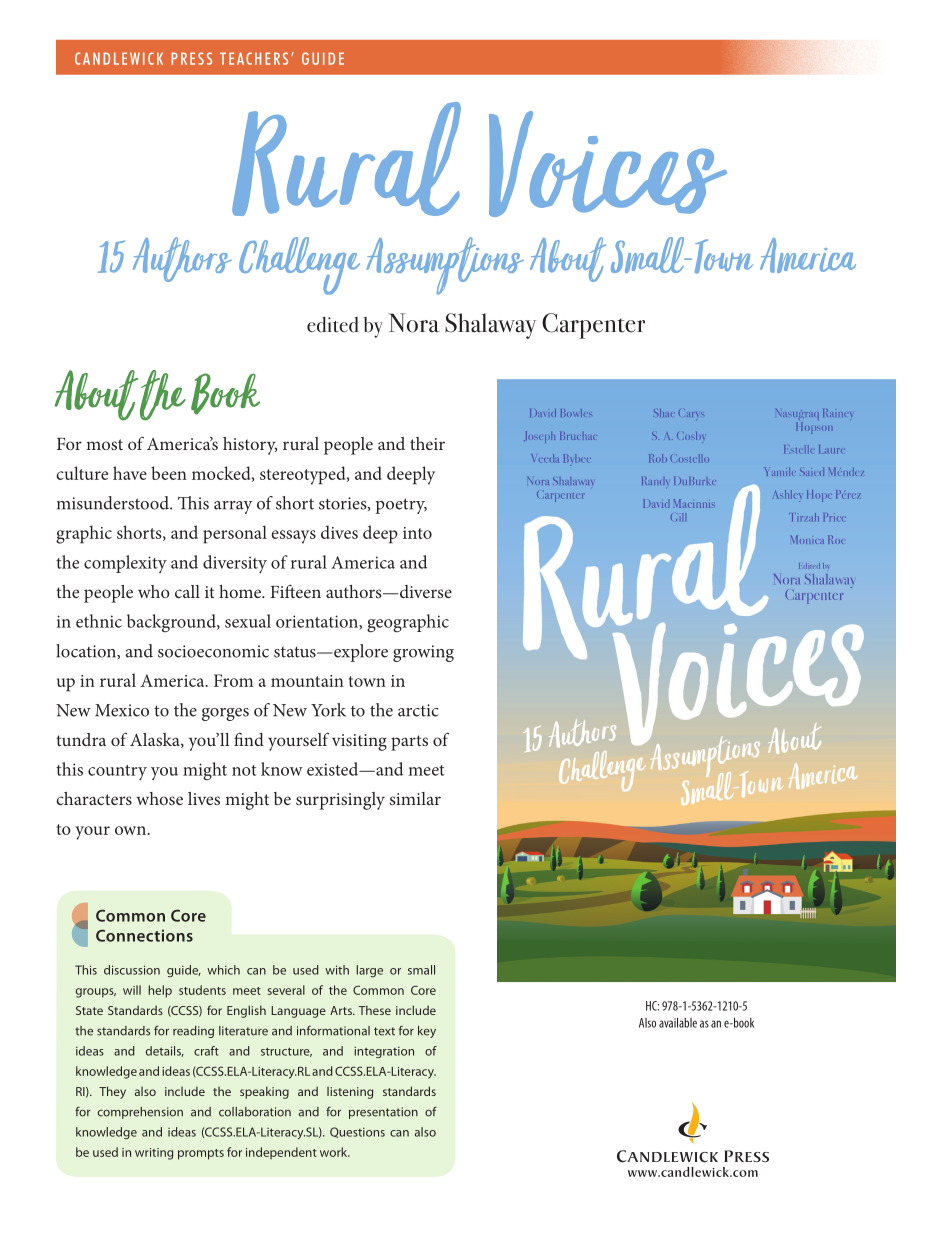  What do you see at coordinates (417, 533) in the page?
I see `into` at bounding box center [417, 533].
